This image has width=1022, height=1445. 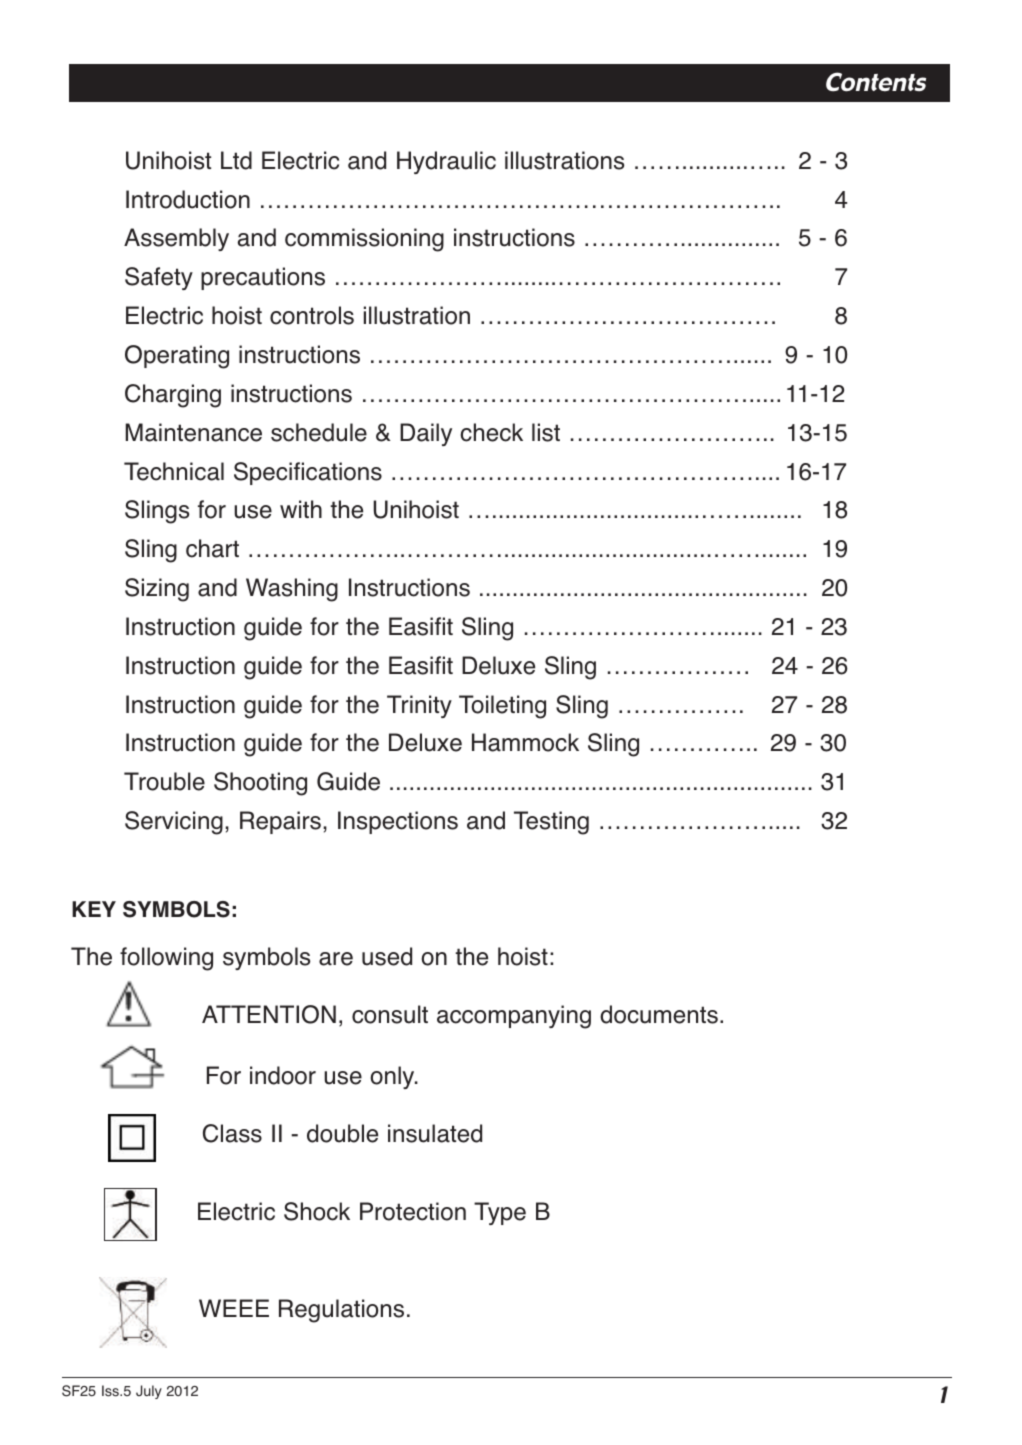 What do you see at coordinates (446, 162) in the image?
I see `Hydraulic` at bounding box center [446, 162].
